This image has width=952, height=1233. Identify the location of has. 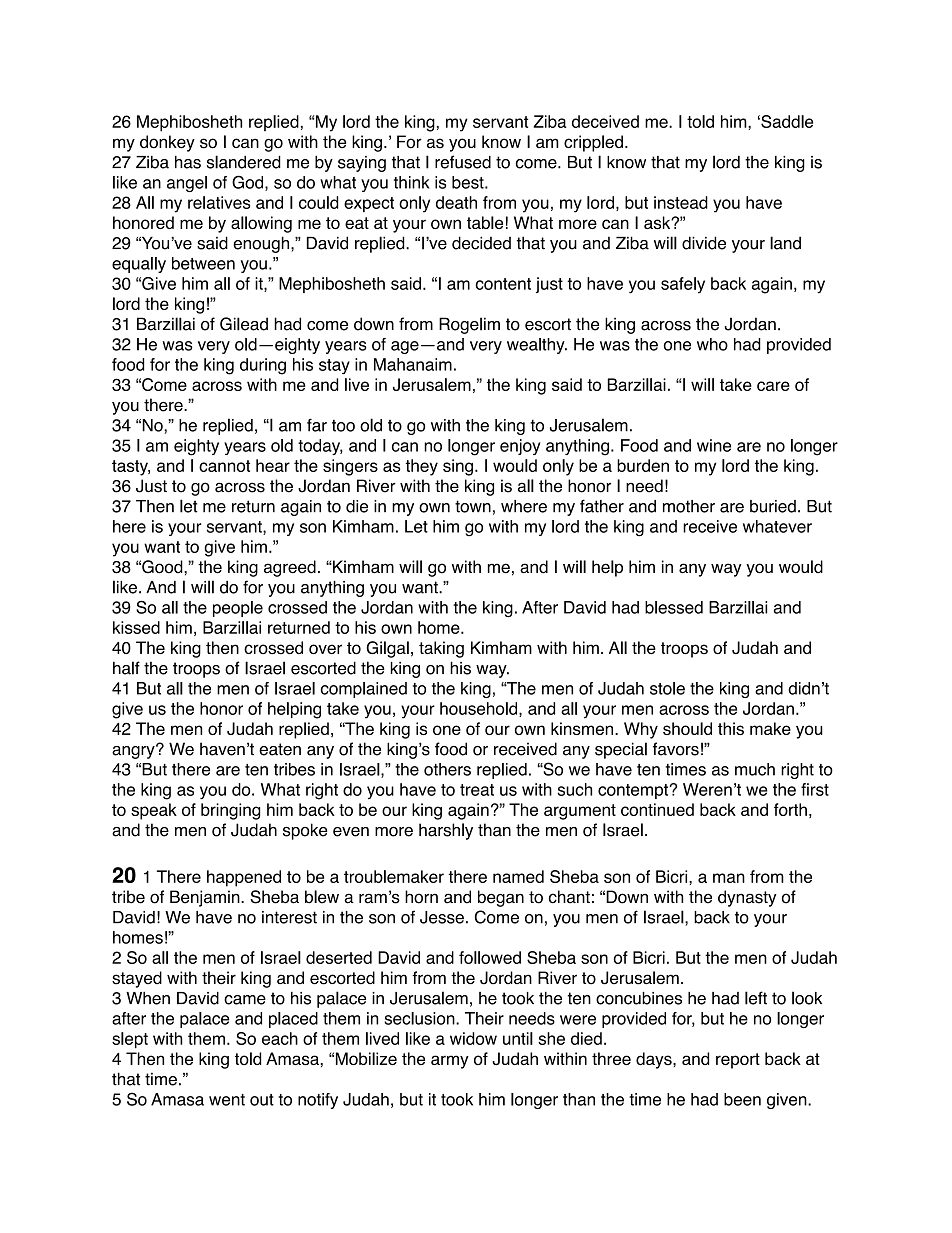
(188, 162).
